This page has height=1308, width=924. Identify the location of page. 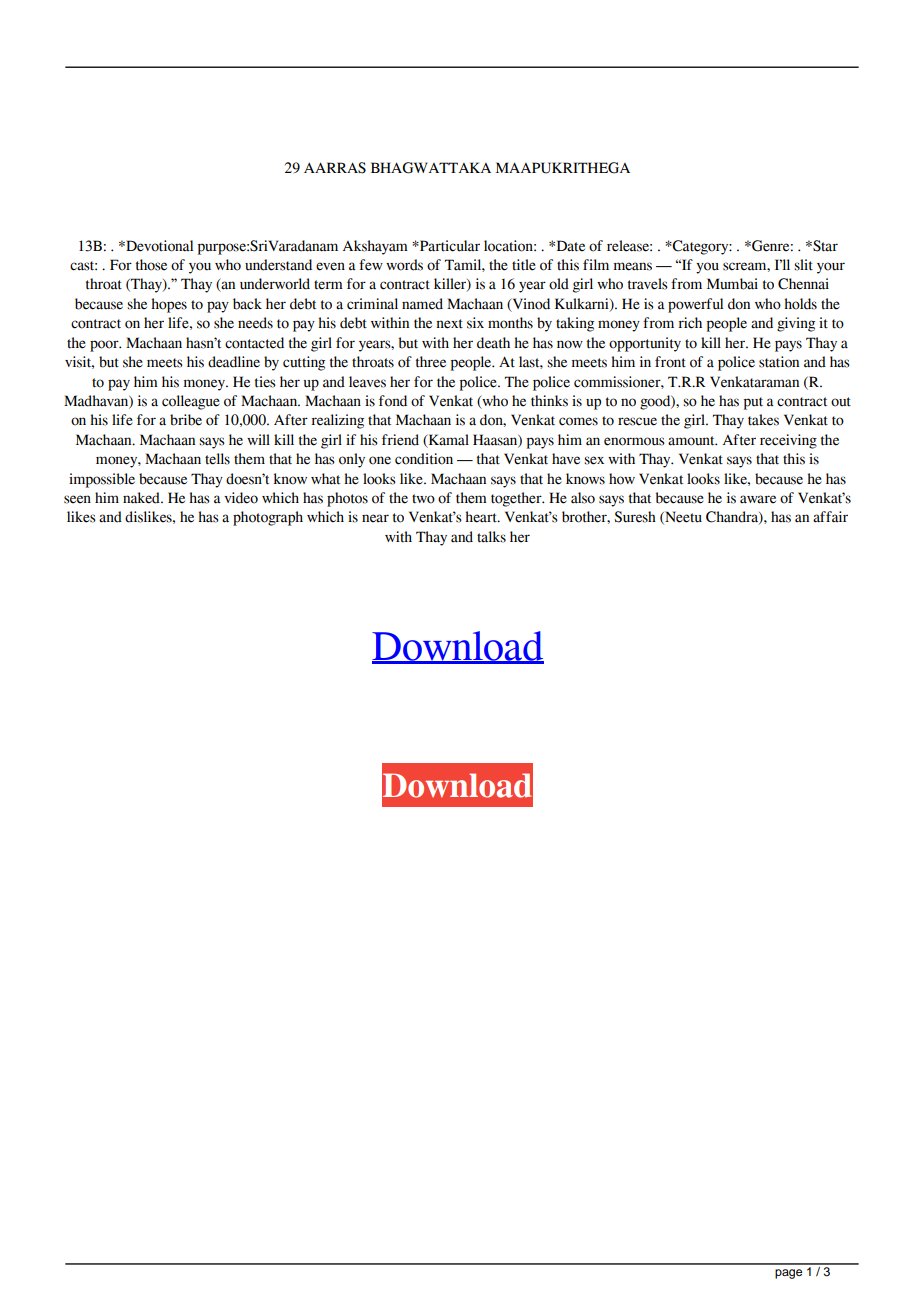
(788, 1274).
